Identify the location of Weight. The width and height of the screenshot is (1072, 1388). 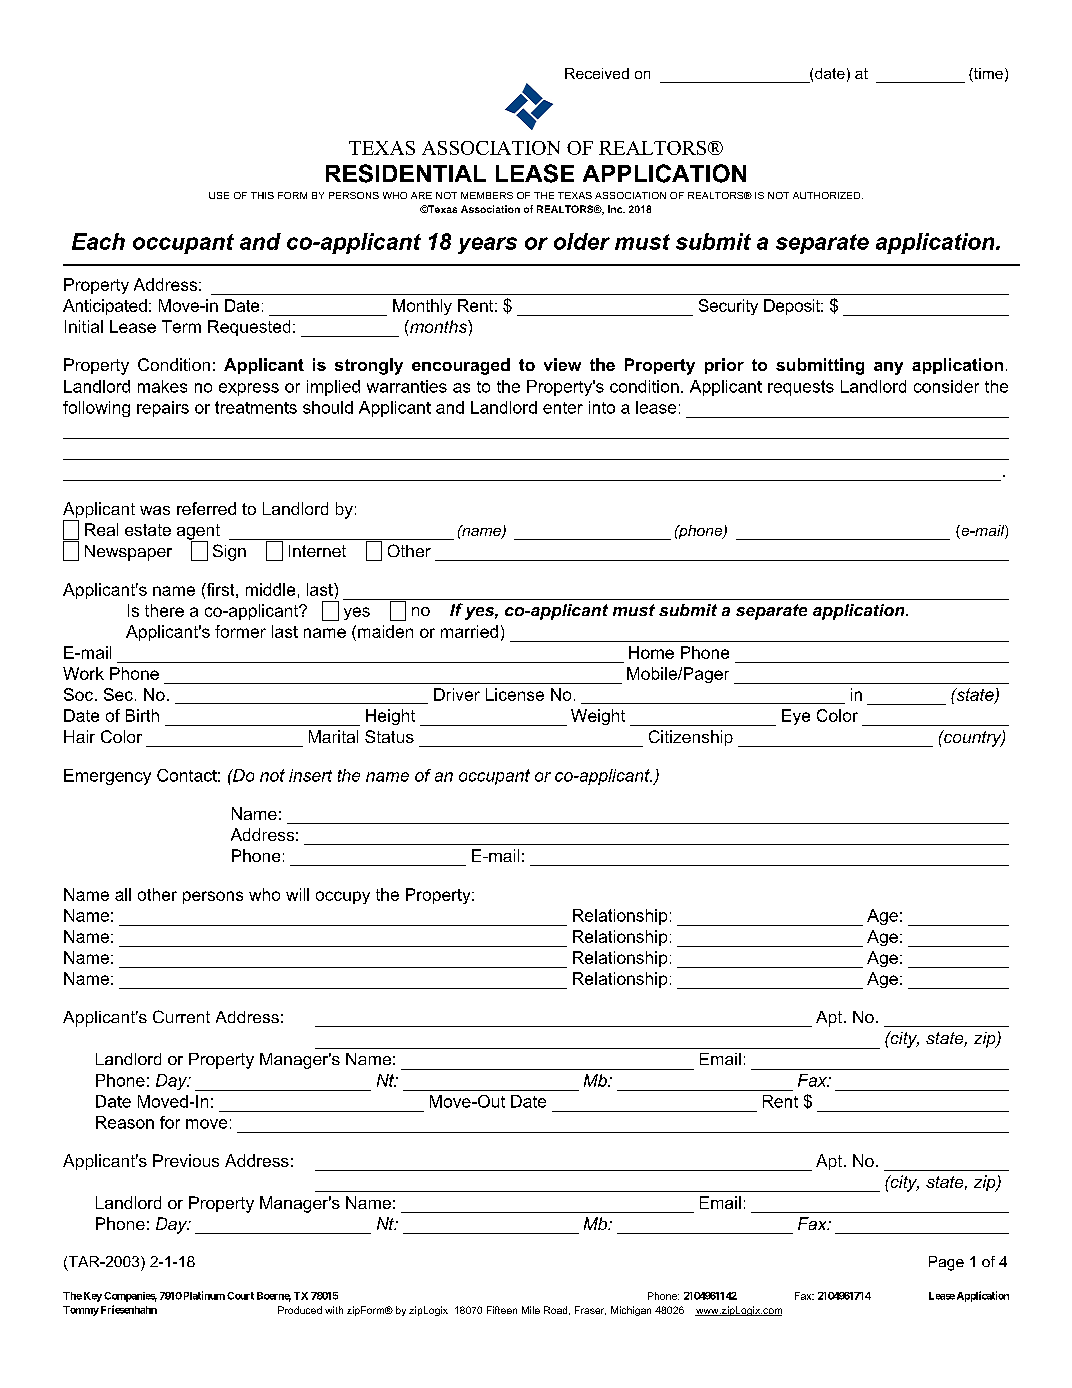
(598, 717).
